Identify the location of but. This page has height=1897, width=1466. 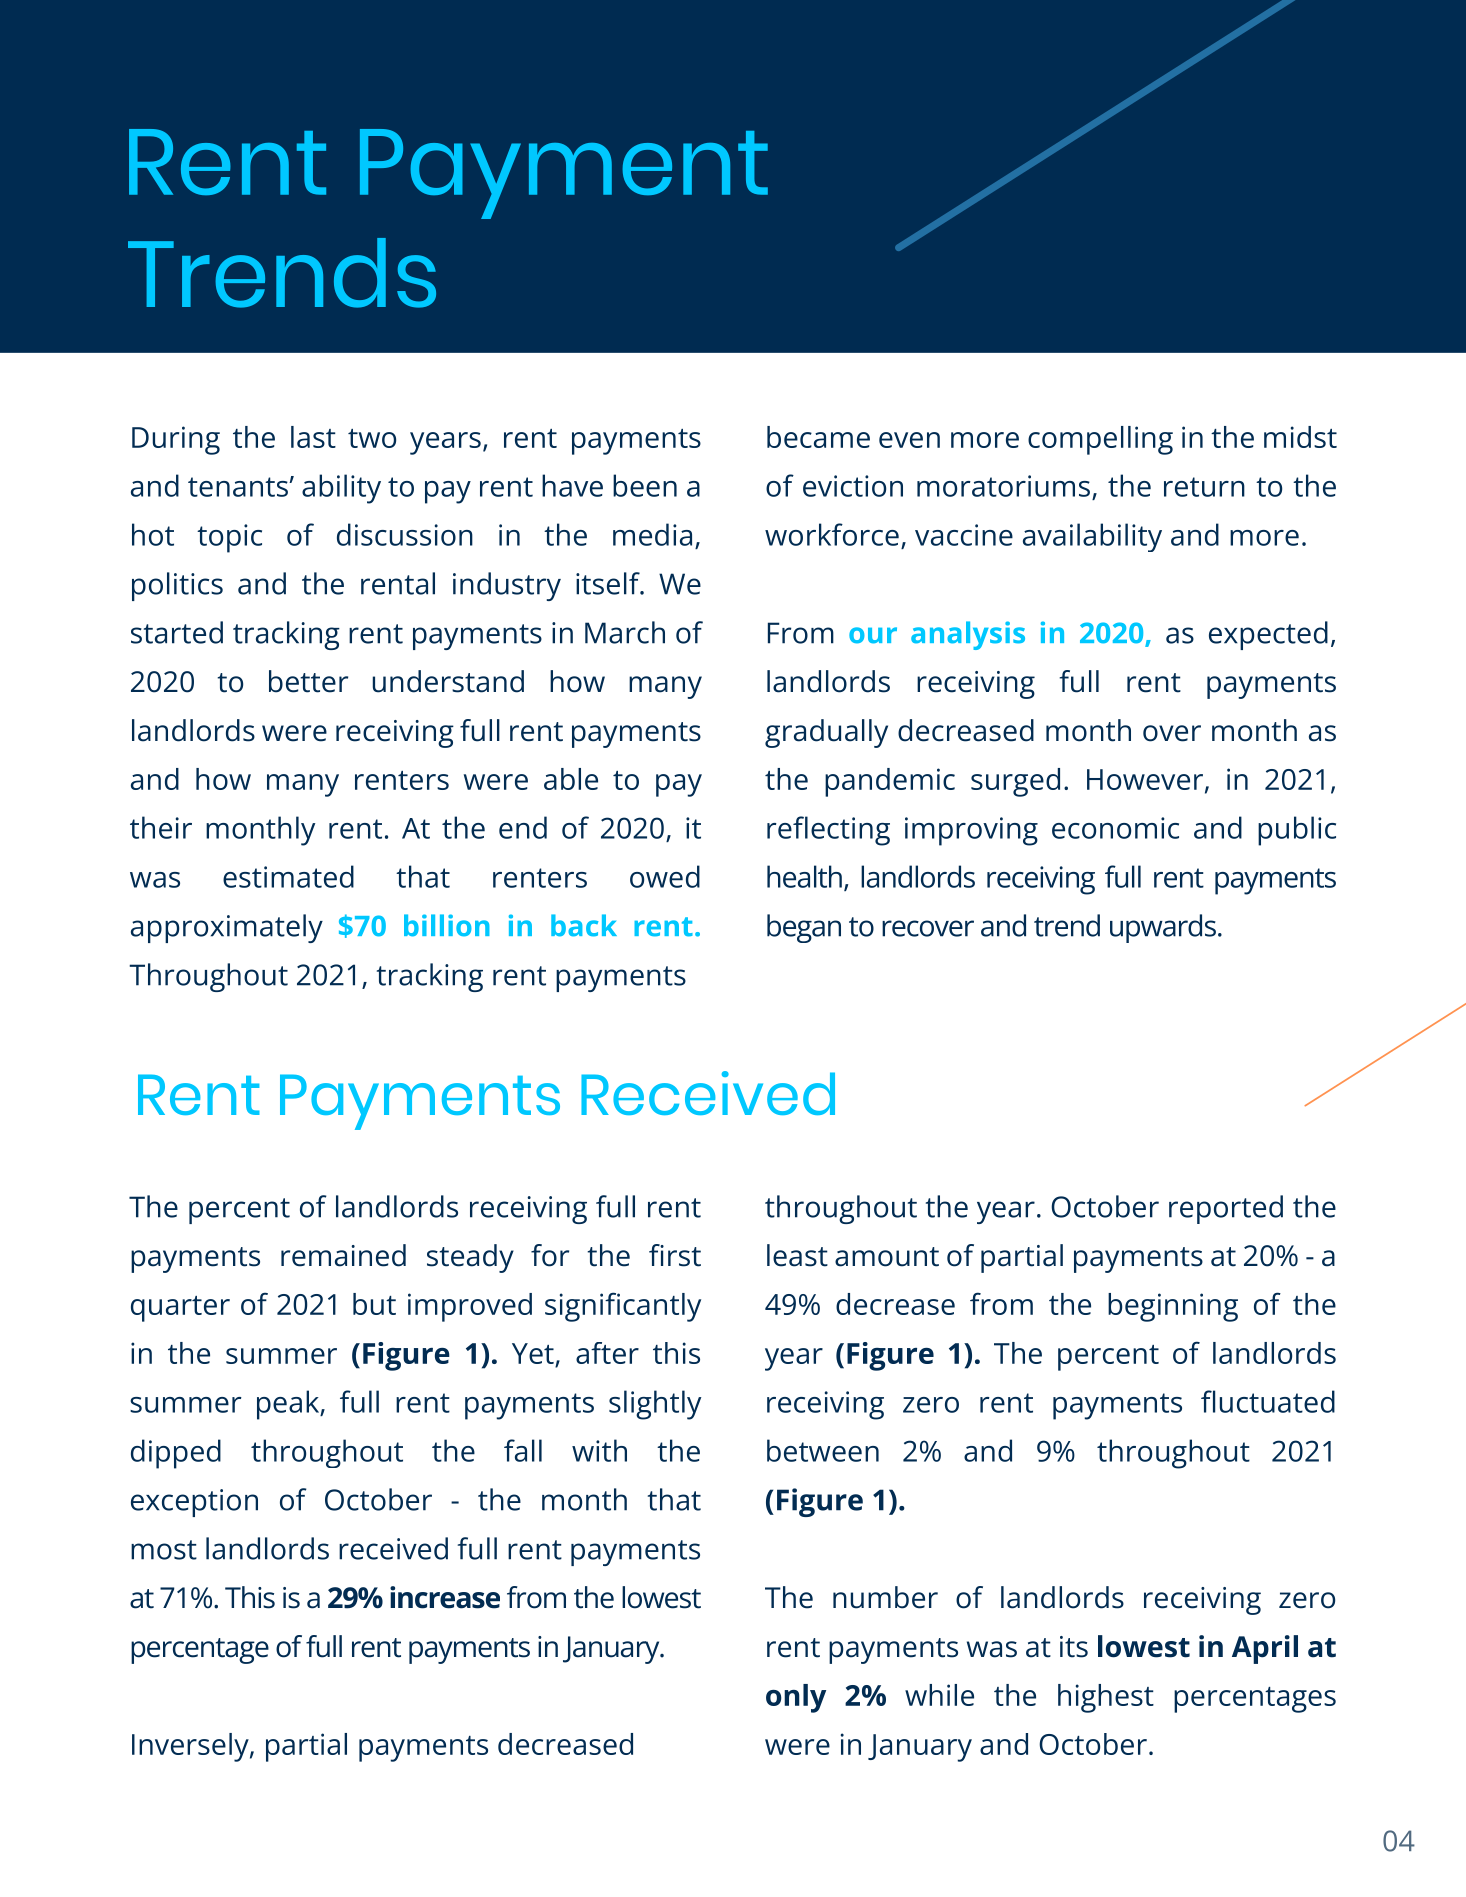
(374, 1304).
